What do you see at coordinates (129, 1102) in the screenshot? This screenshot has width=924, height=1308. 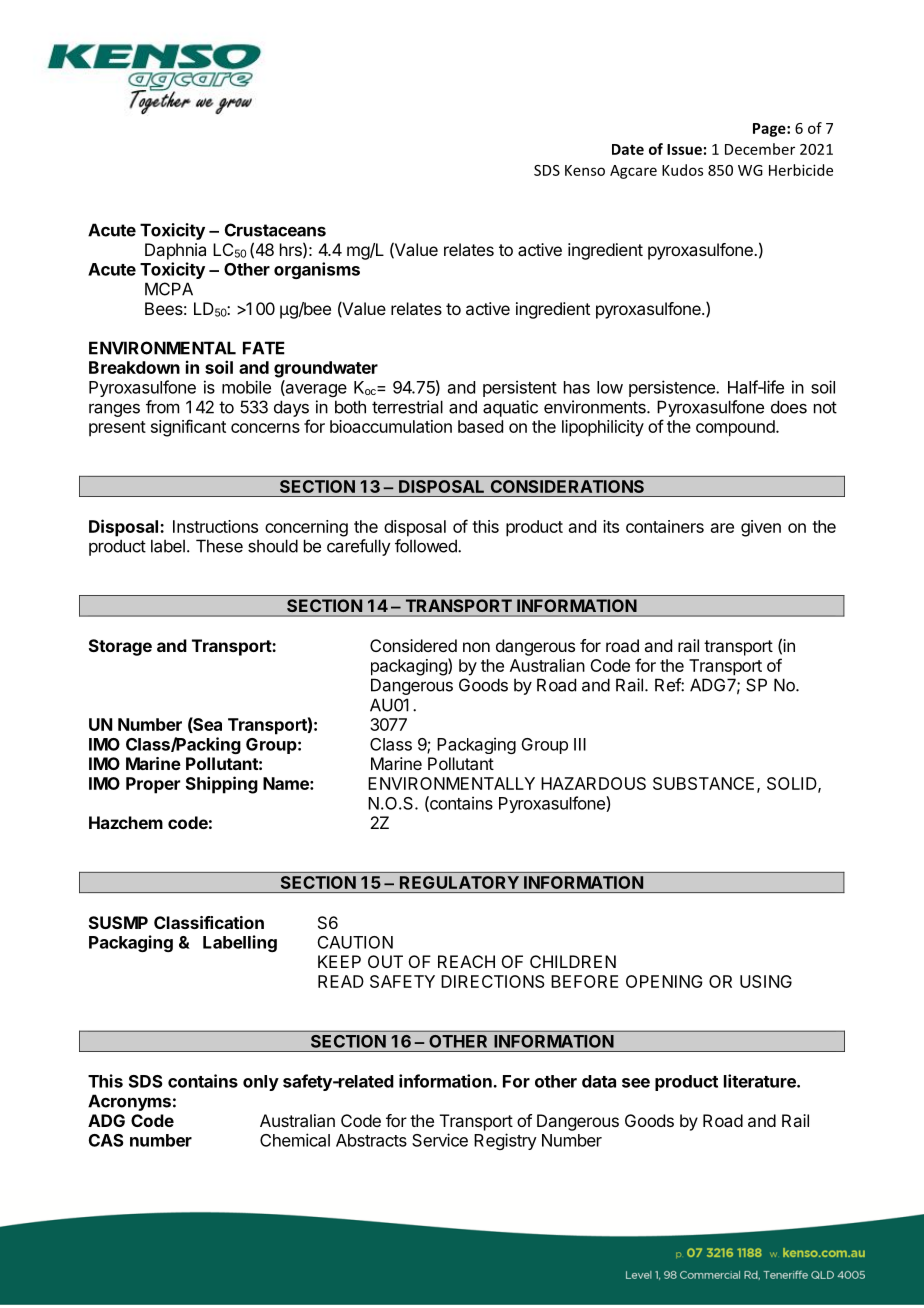 I see `Acronyms` at bounding box center [129, 1102].
